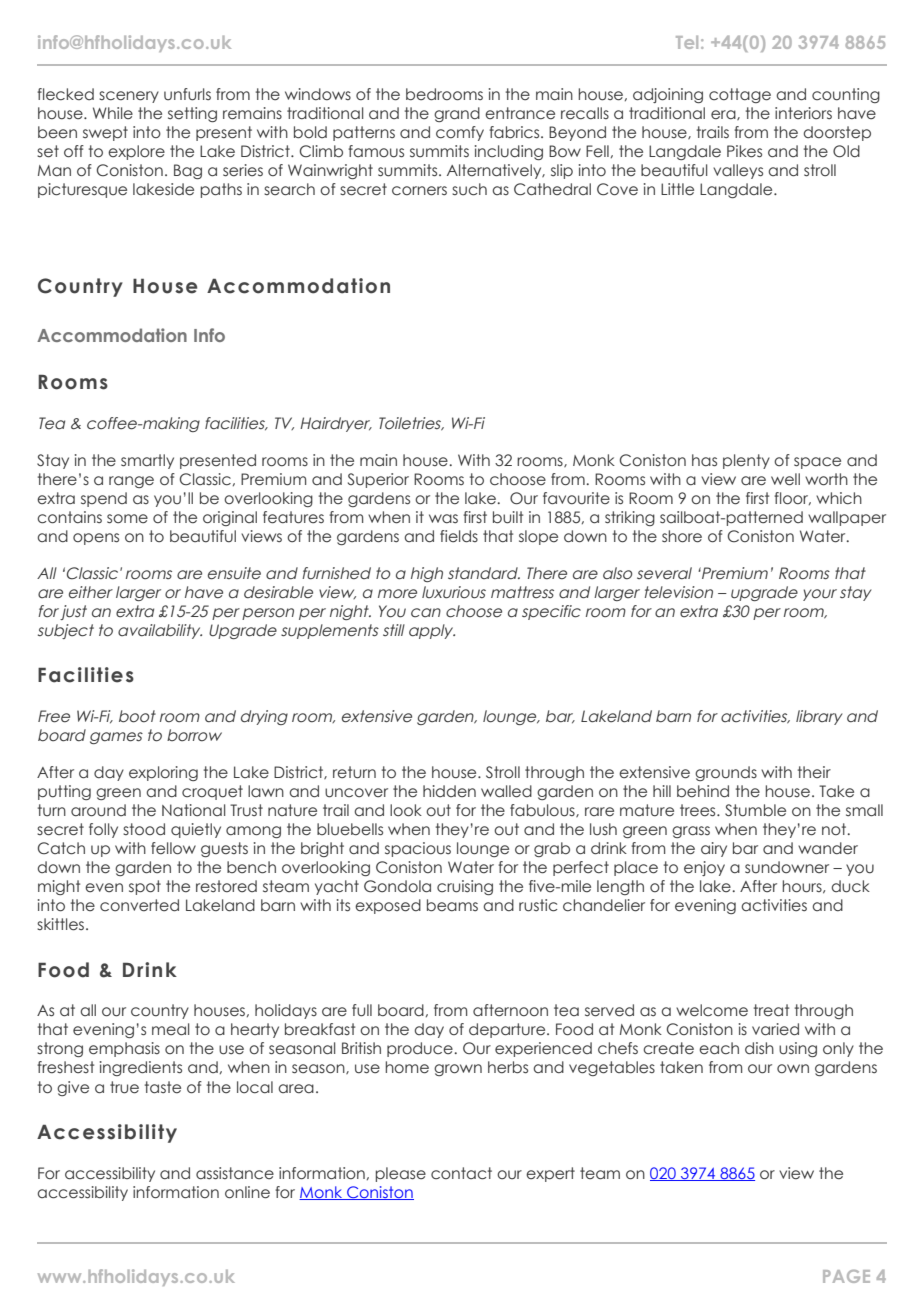  I want to click on comfy, so click(460, 133).
